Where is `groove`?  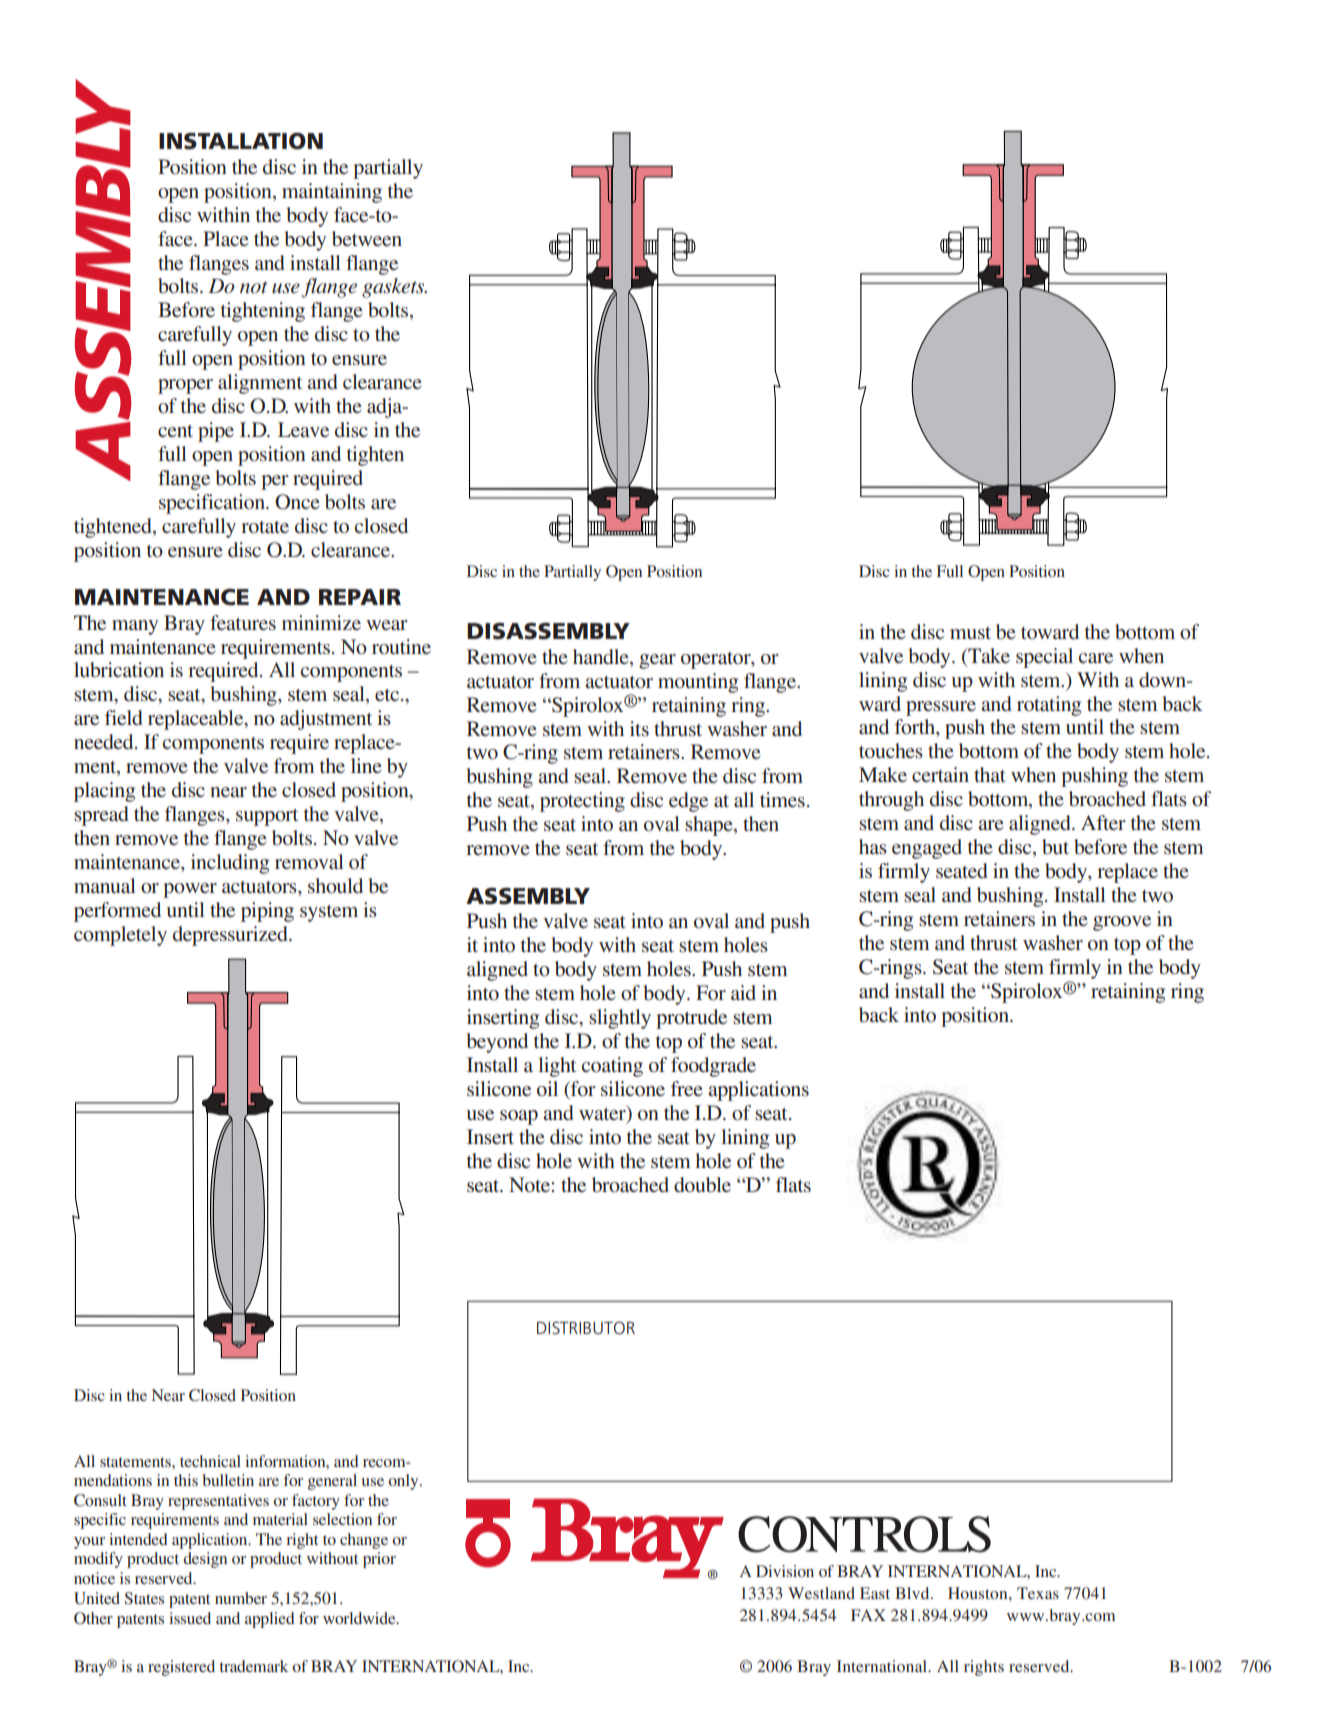 groove is located at coordinates (1122, 923).
